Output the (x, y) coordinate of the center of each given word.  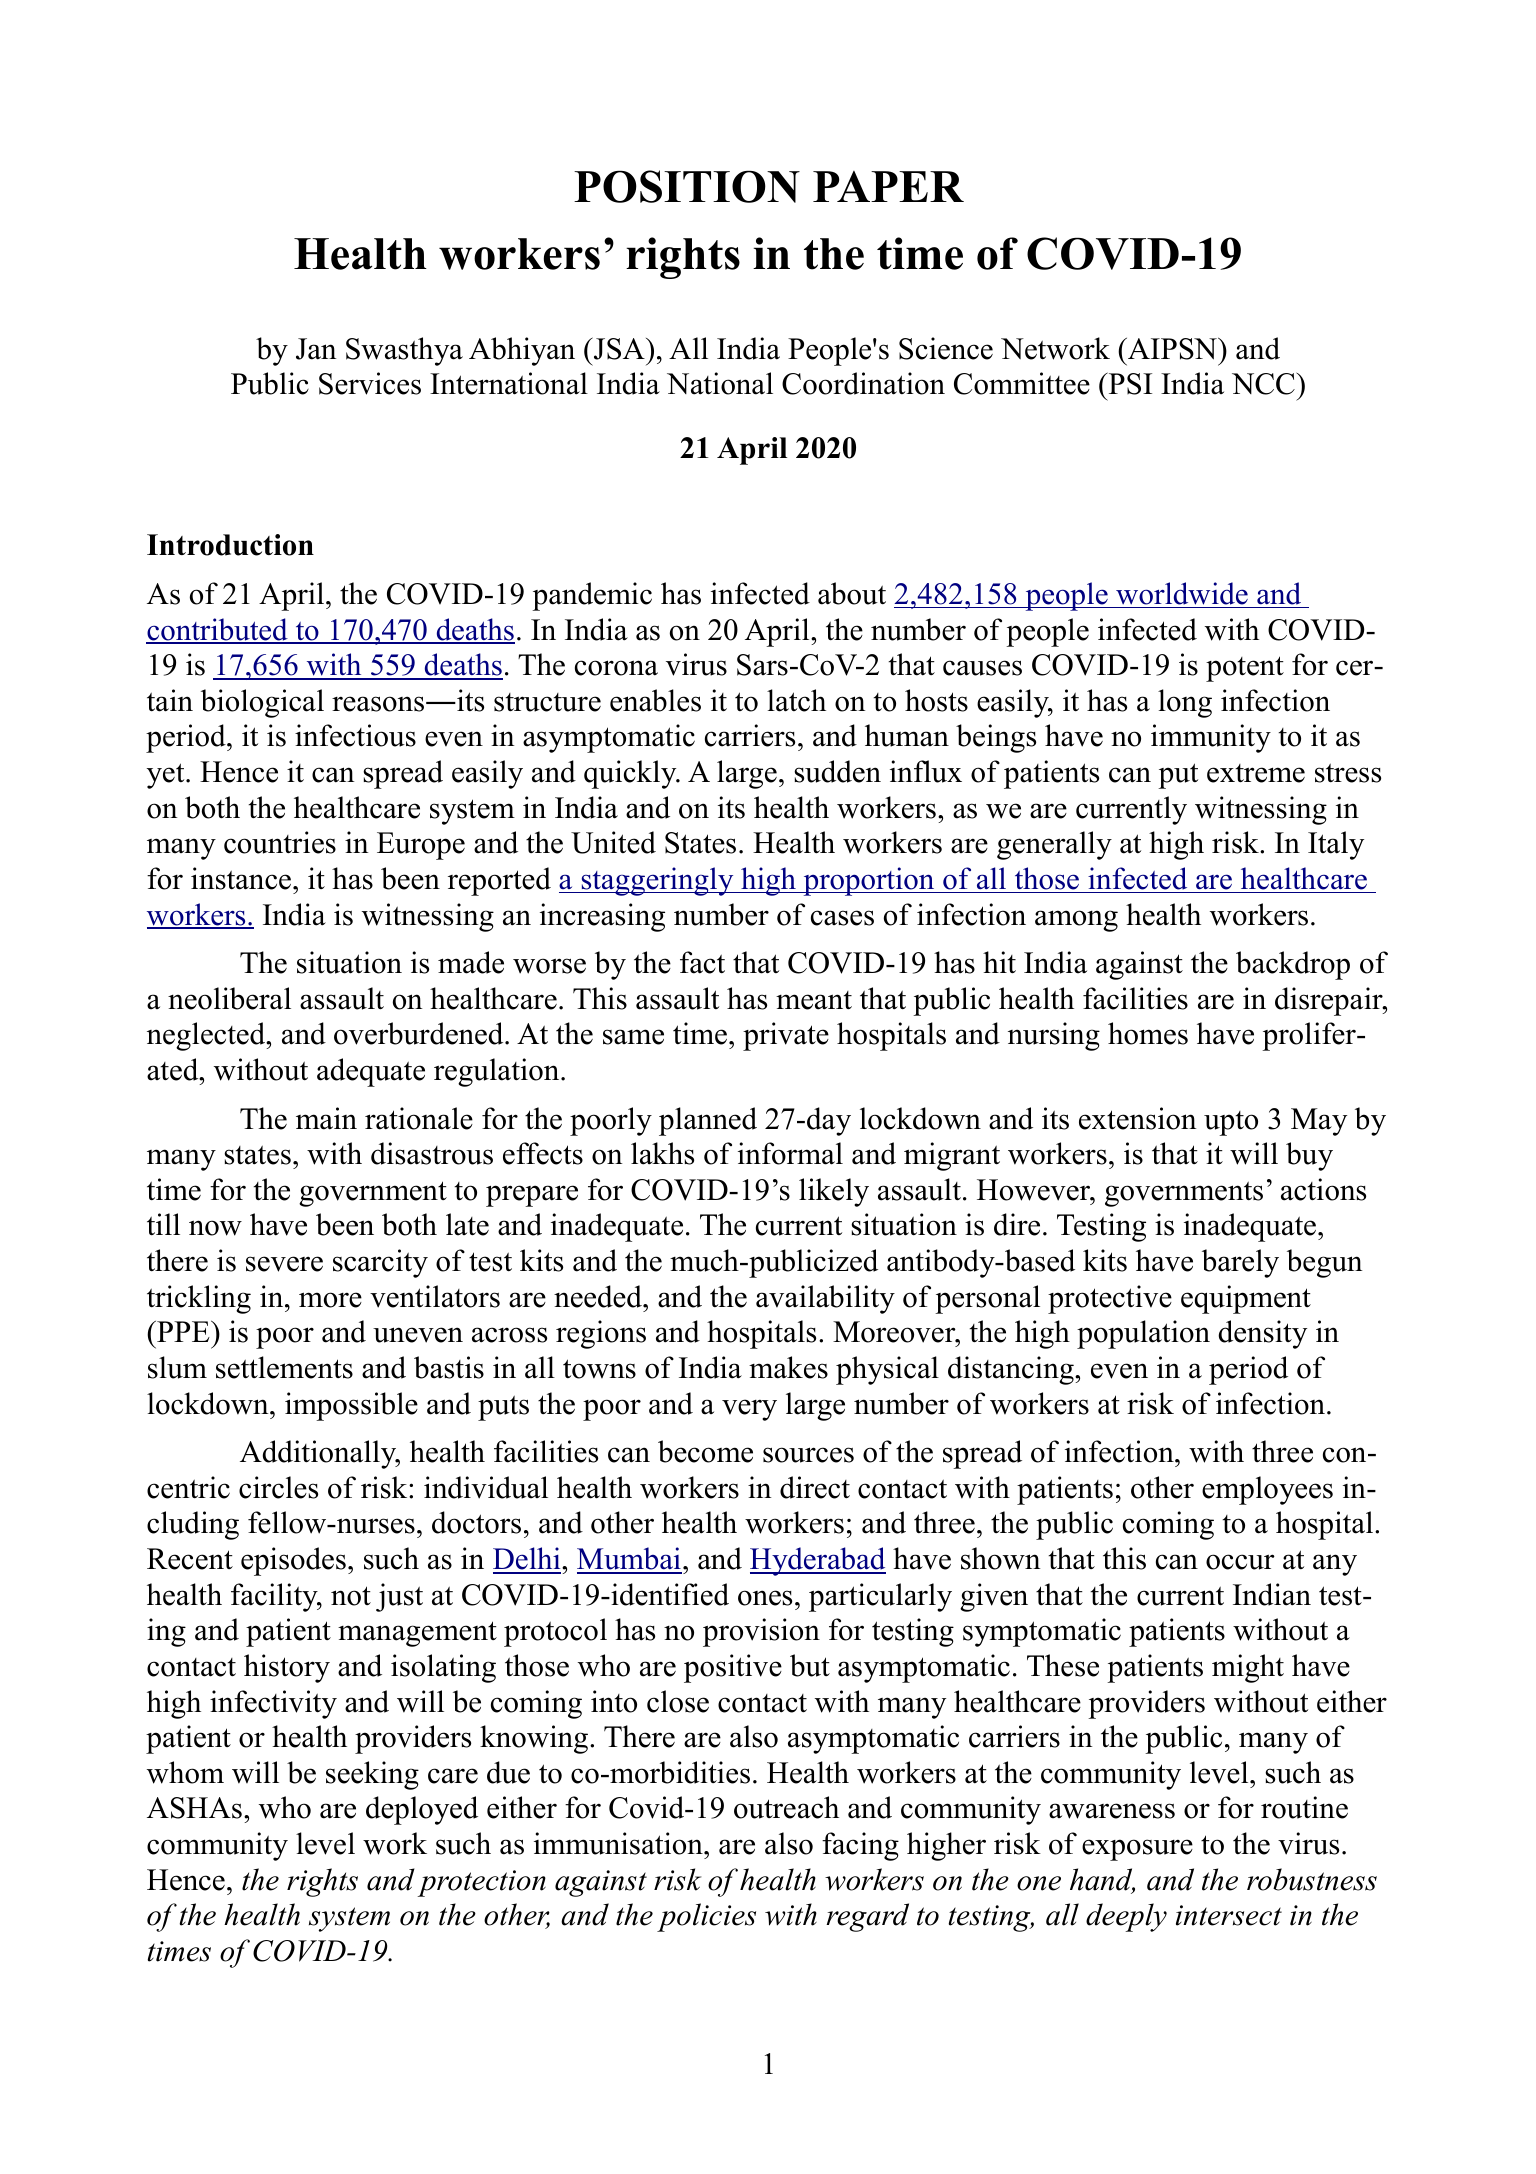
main (326, 1118)
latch (796, 700)
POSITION (687, 186)
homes (1148, 1033)
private (786, 1036)
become (705, 1451)
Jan (316, 349)
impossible (351, 1406)
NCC (1264, 383)
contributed (218, 630)
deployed (422, 1810)
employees (1267, 1490)
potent (1245, 669)
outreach (786, 1807)
